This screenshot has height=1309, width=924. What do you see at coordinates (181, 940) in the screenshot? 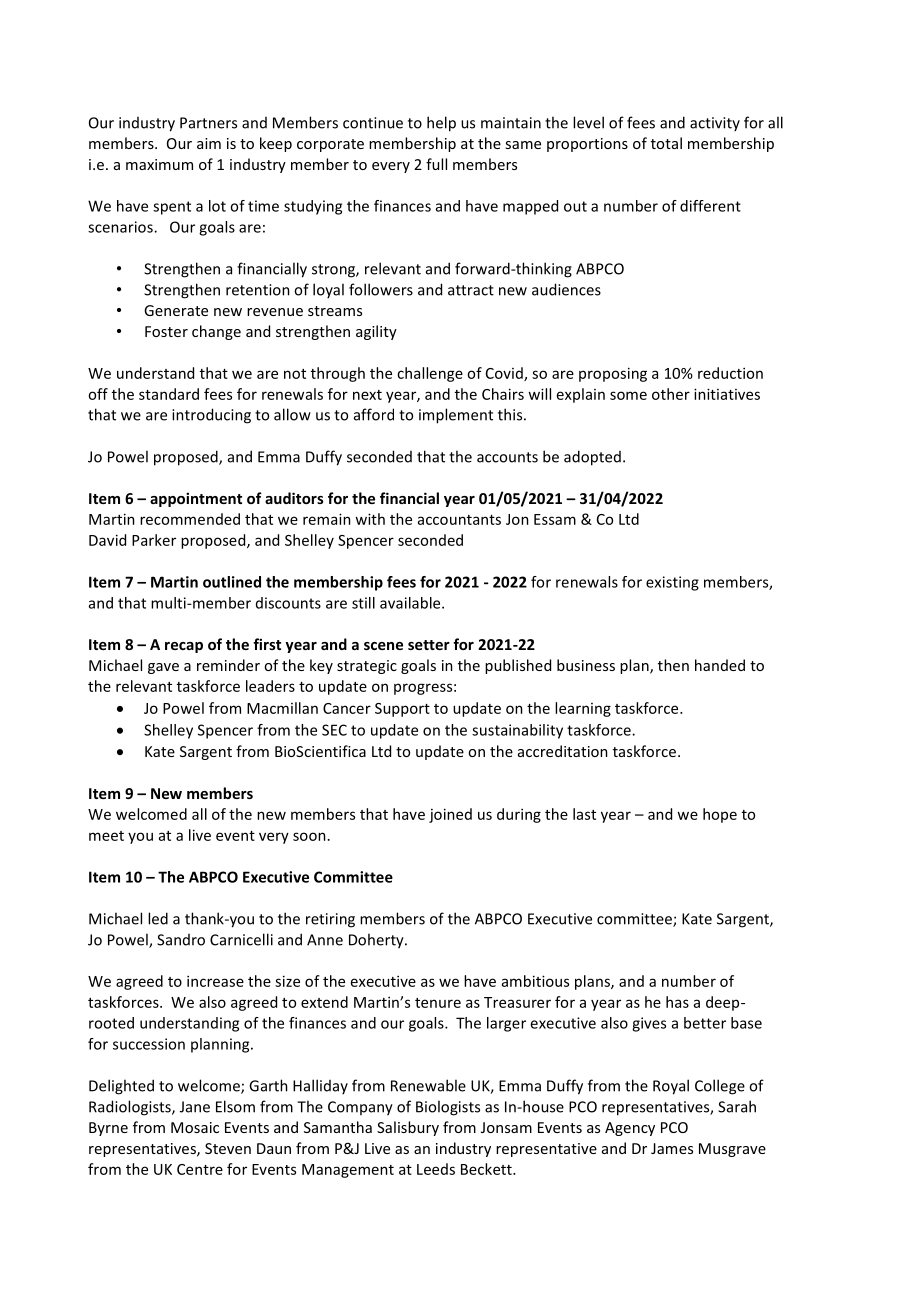
I see `Sandro` at bounding box center [181, 940].
